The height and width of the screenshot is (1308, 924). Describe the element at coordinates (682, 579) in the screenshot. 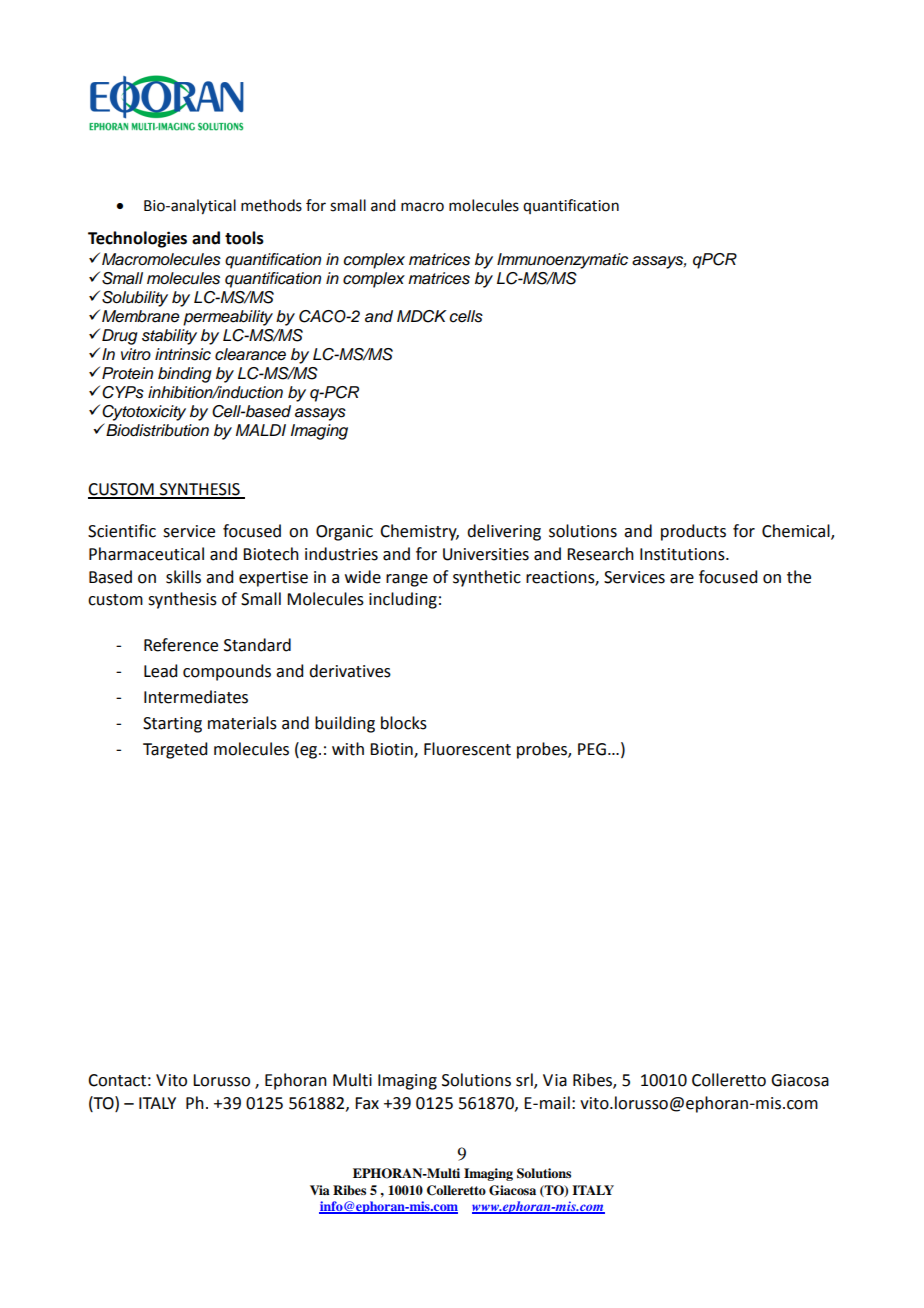

I see `are` at that location.
